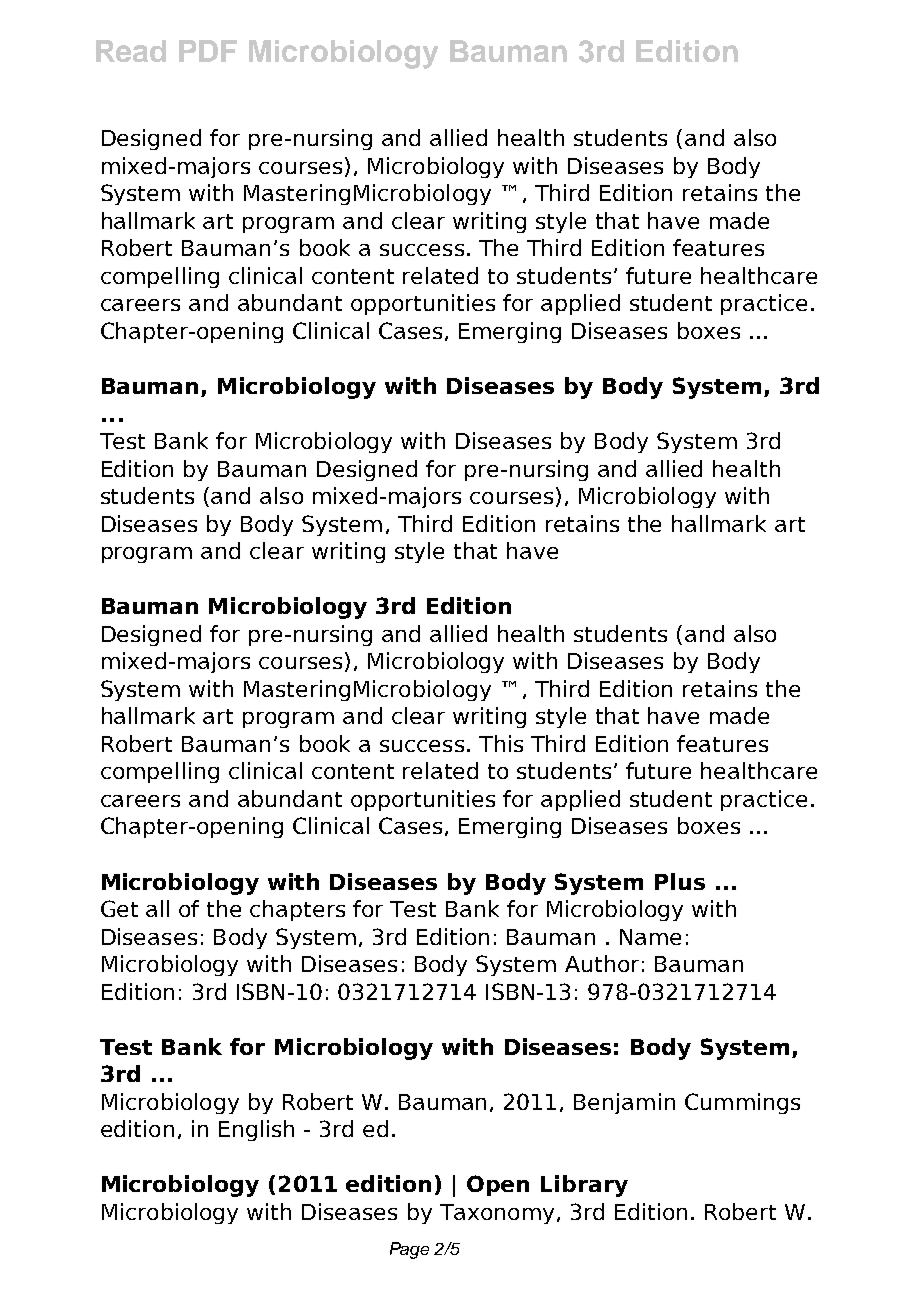 Image resolution: width=924 pixels, height=1311 pixels. I want to click on English, so click(256, 1130).
